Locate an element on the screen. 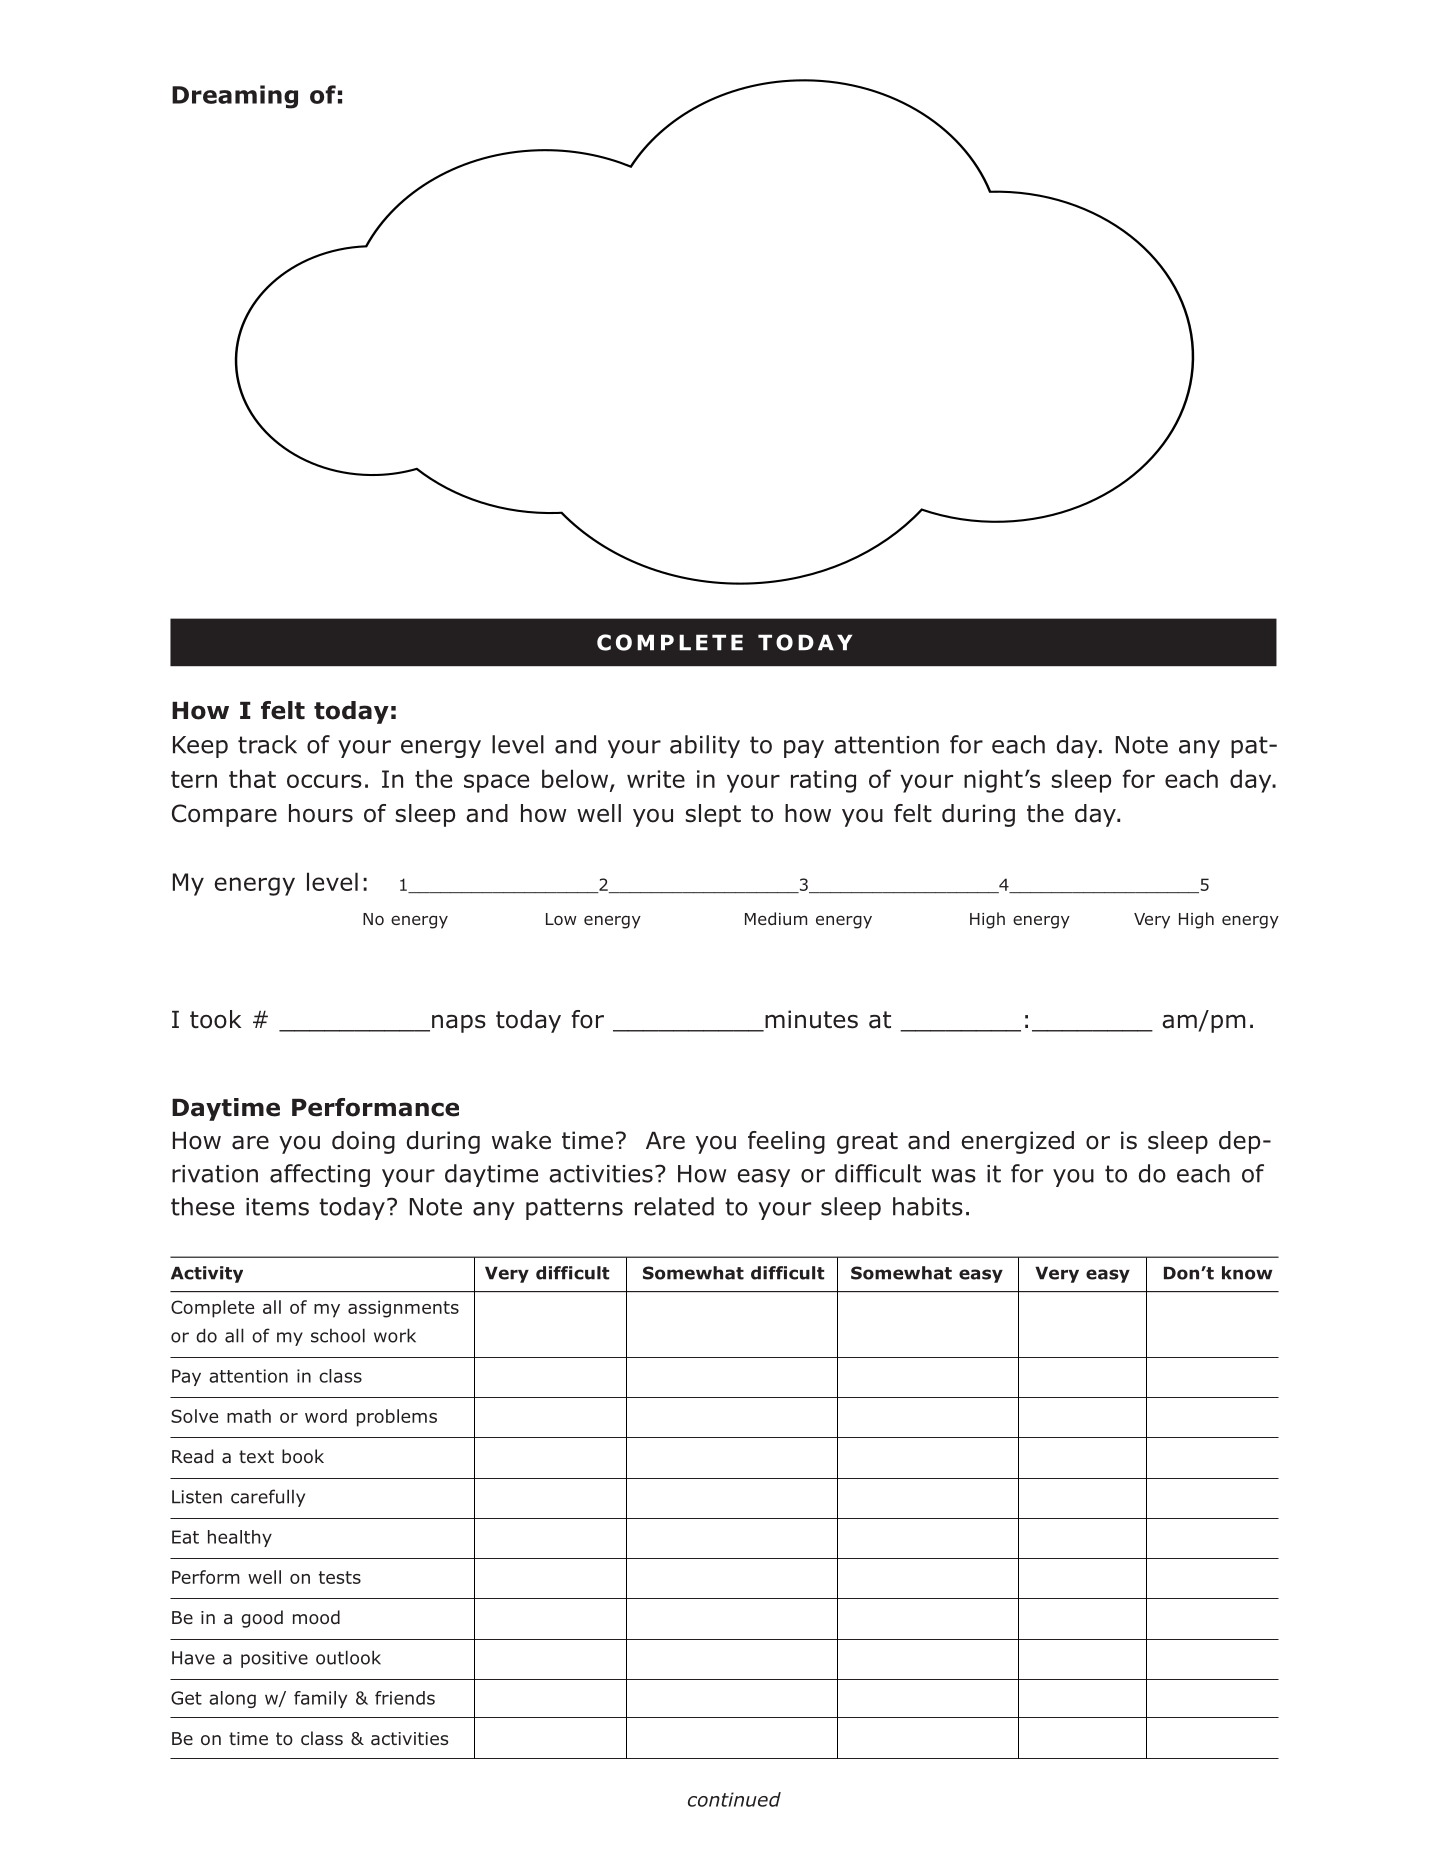 The width and height of the screenshot is (1449, 1876). know is located at coordinates (1247, 1273).
